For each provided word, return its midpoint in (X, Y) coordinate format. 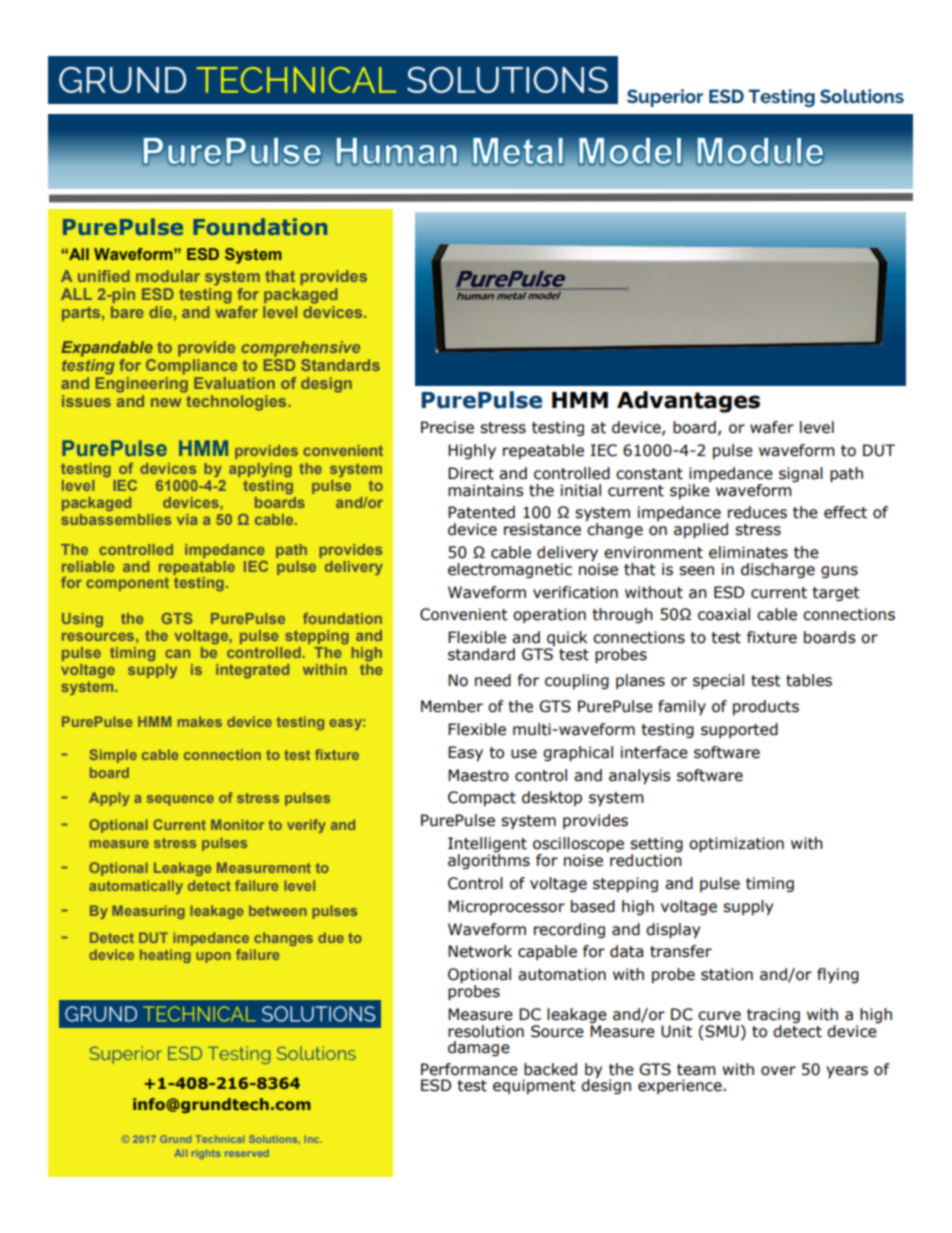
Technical (220, 1139)
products (766, 707)
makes (200, 721)
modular (168, 276)
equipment (534, 1086)
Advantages (688, 402)
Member (452, 706)
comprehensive (300, 349)
